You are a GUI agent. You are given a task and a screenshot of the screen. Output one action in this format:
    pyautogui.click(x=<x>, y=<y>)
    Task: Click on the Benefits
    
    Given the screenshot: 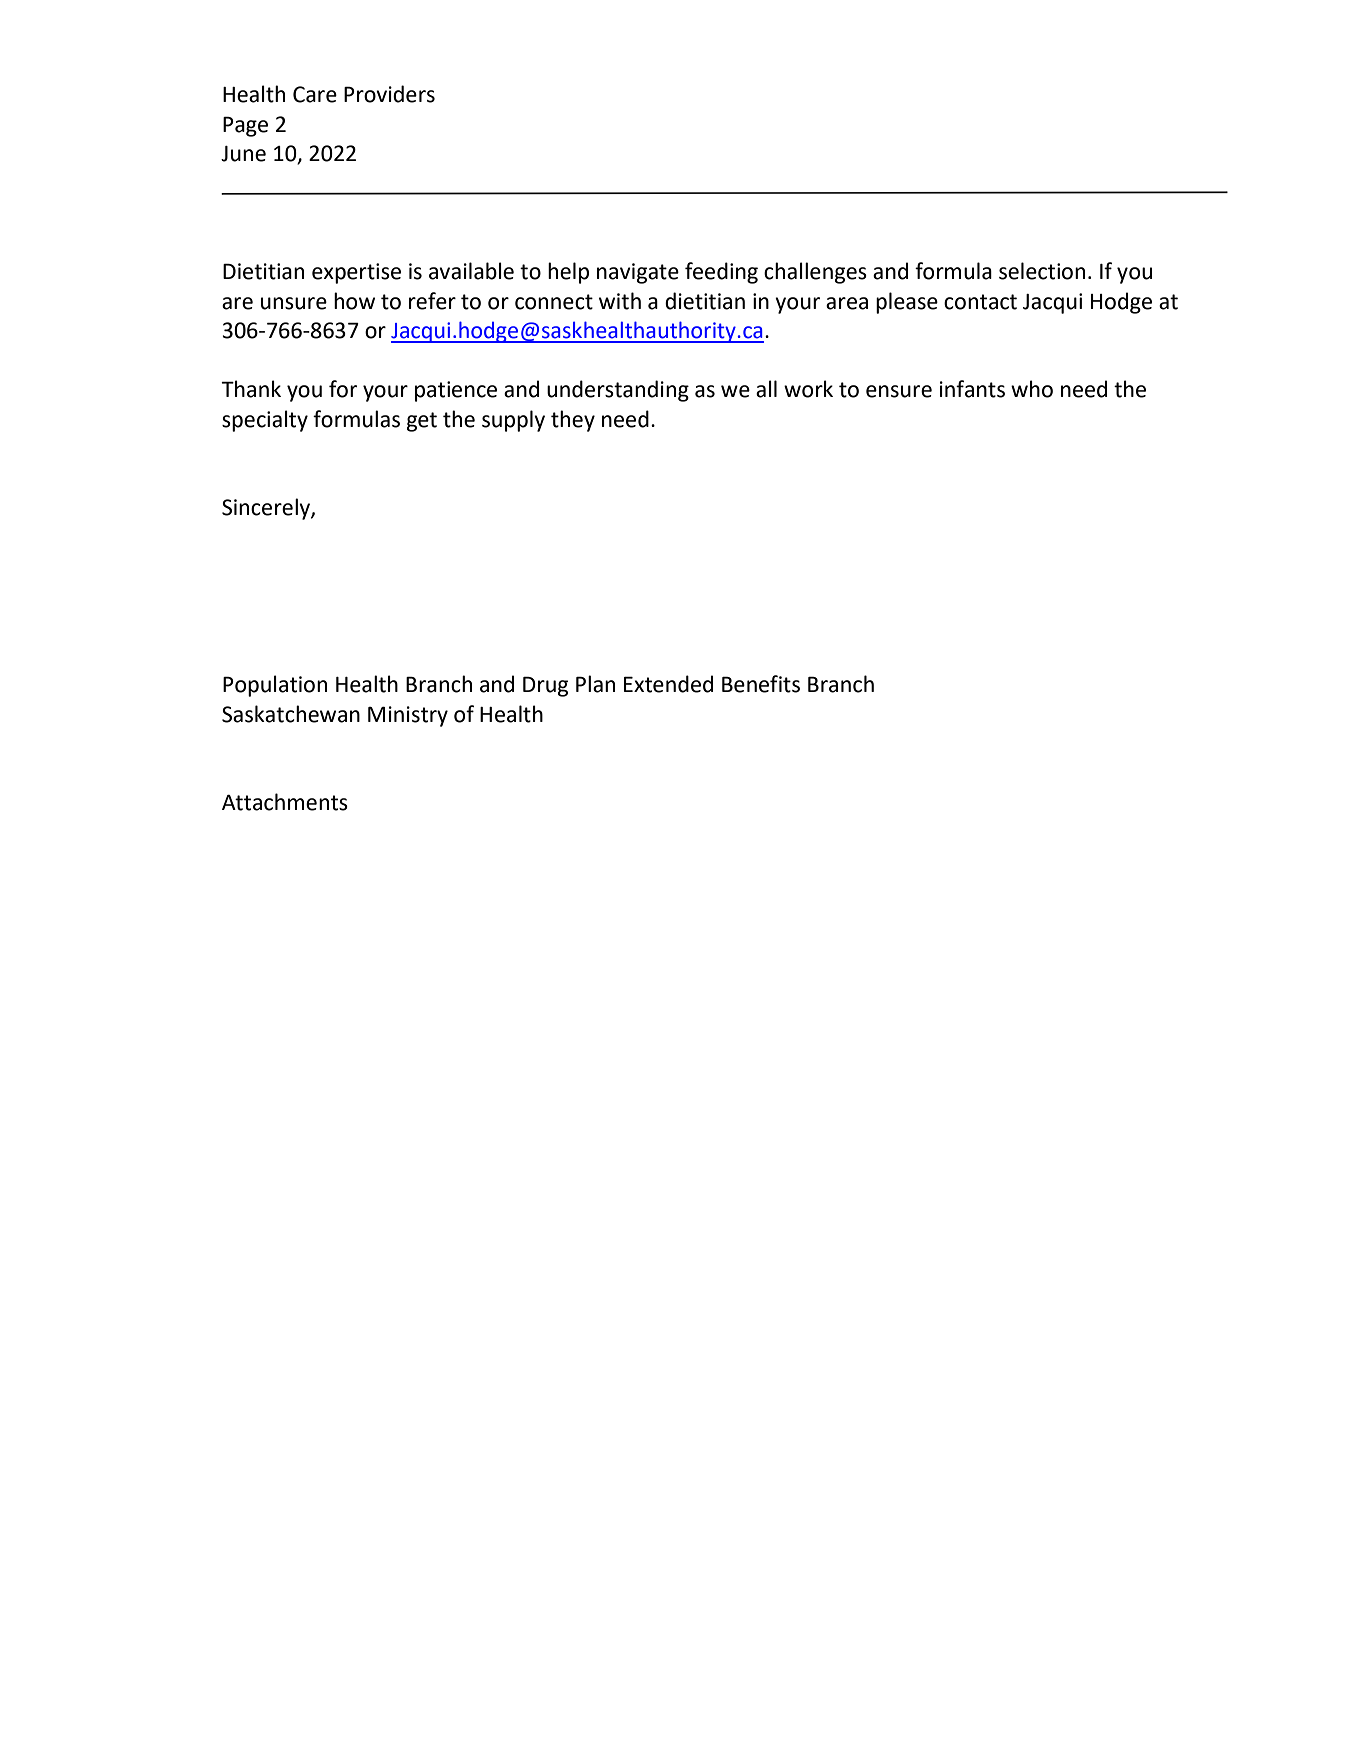 What is the action you would take?
    pyautogui.click(x=761, y=684)
